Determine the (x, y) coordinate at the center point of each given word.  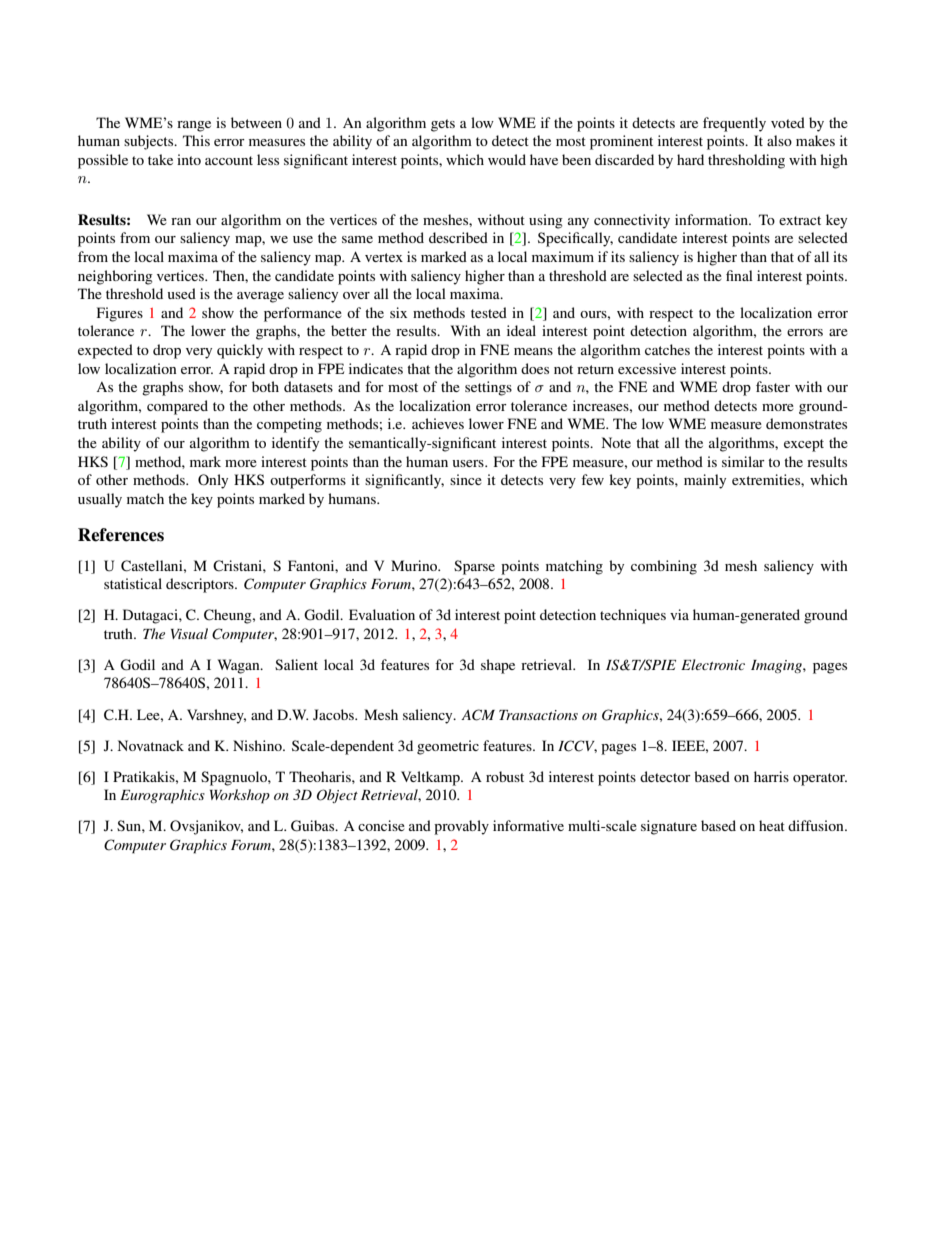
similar (743, 461)
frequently (734, 124)
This (196, 140)
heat (772, 825)
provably (461, 827)
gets (443, 125)
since (466, 479)
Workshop (240, 796)
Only (213, 481)
